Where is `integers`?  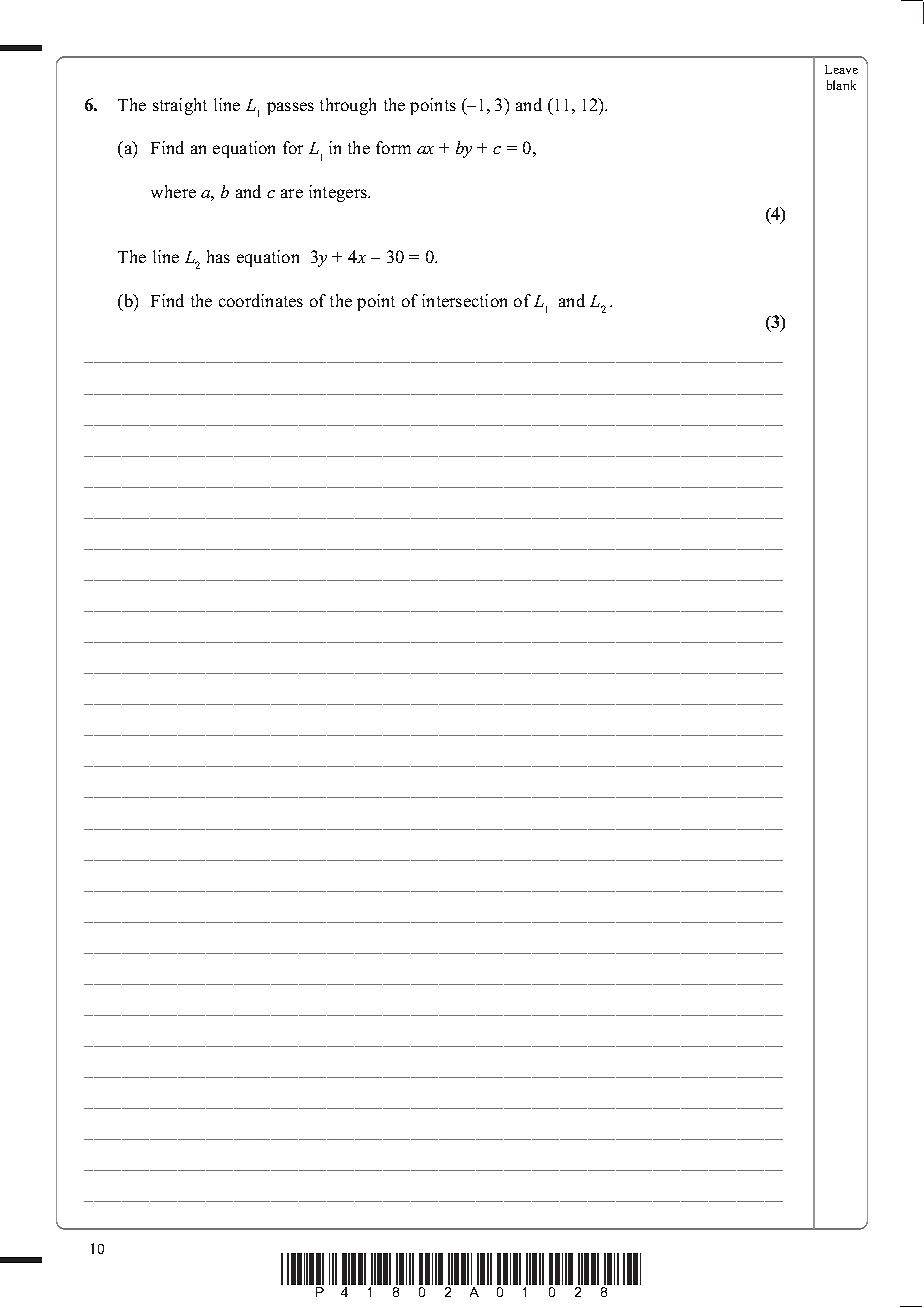
integers is located at coordinates (339, 193).
